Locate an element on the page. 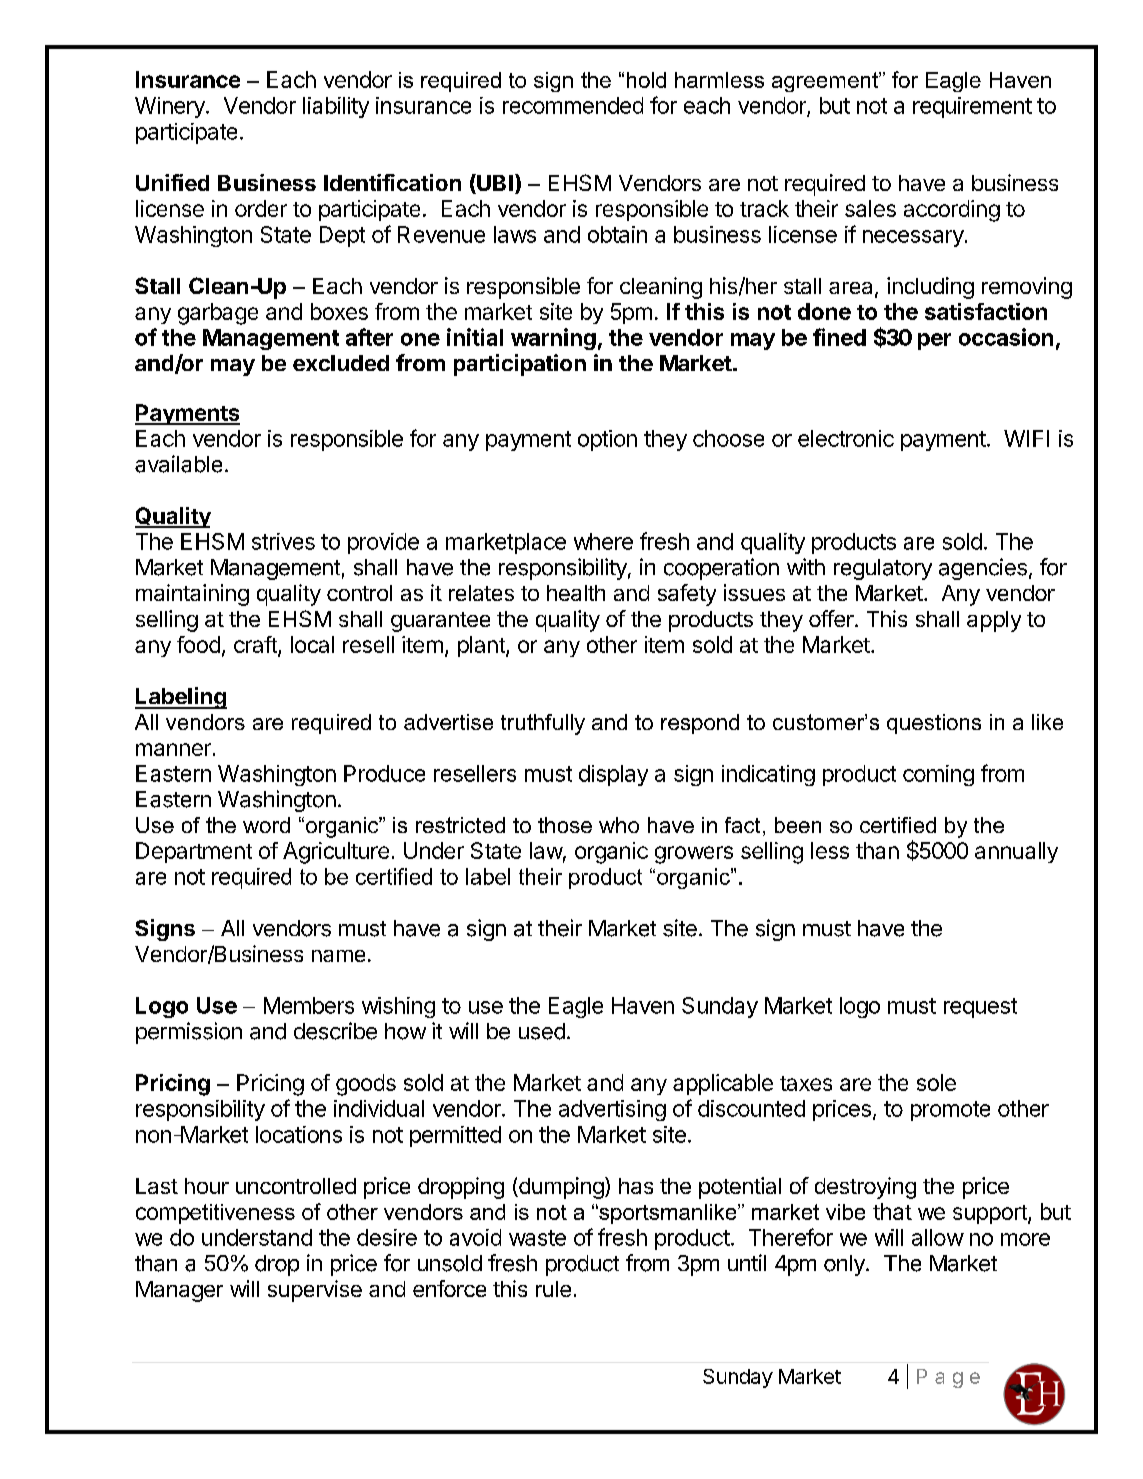 This page has height=1479, width=1143. strives is located at coordinates (283, 541).
